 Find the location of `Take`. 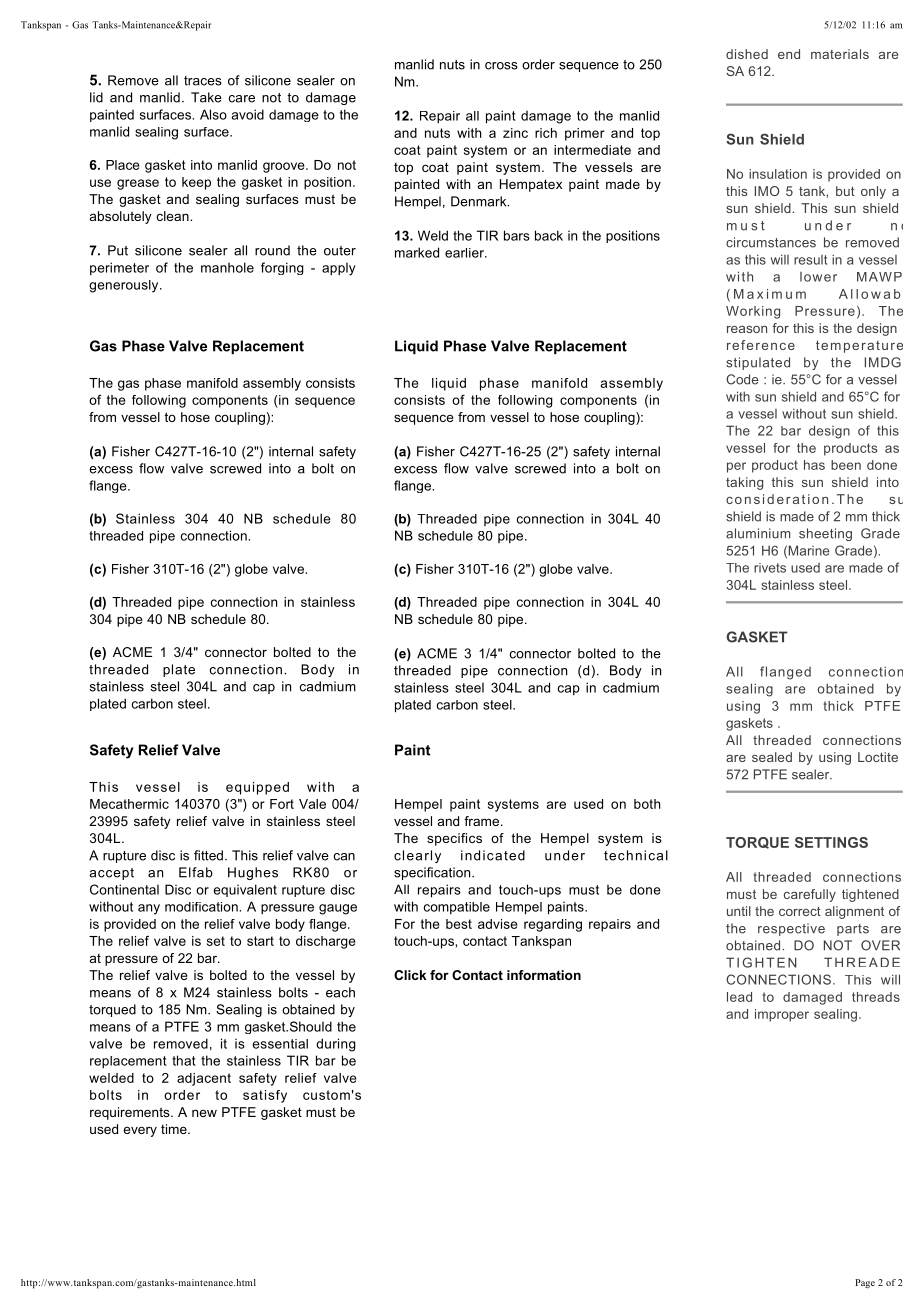

Take is located at coordinates (206, 97).
